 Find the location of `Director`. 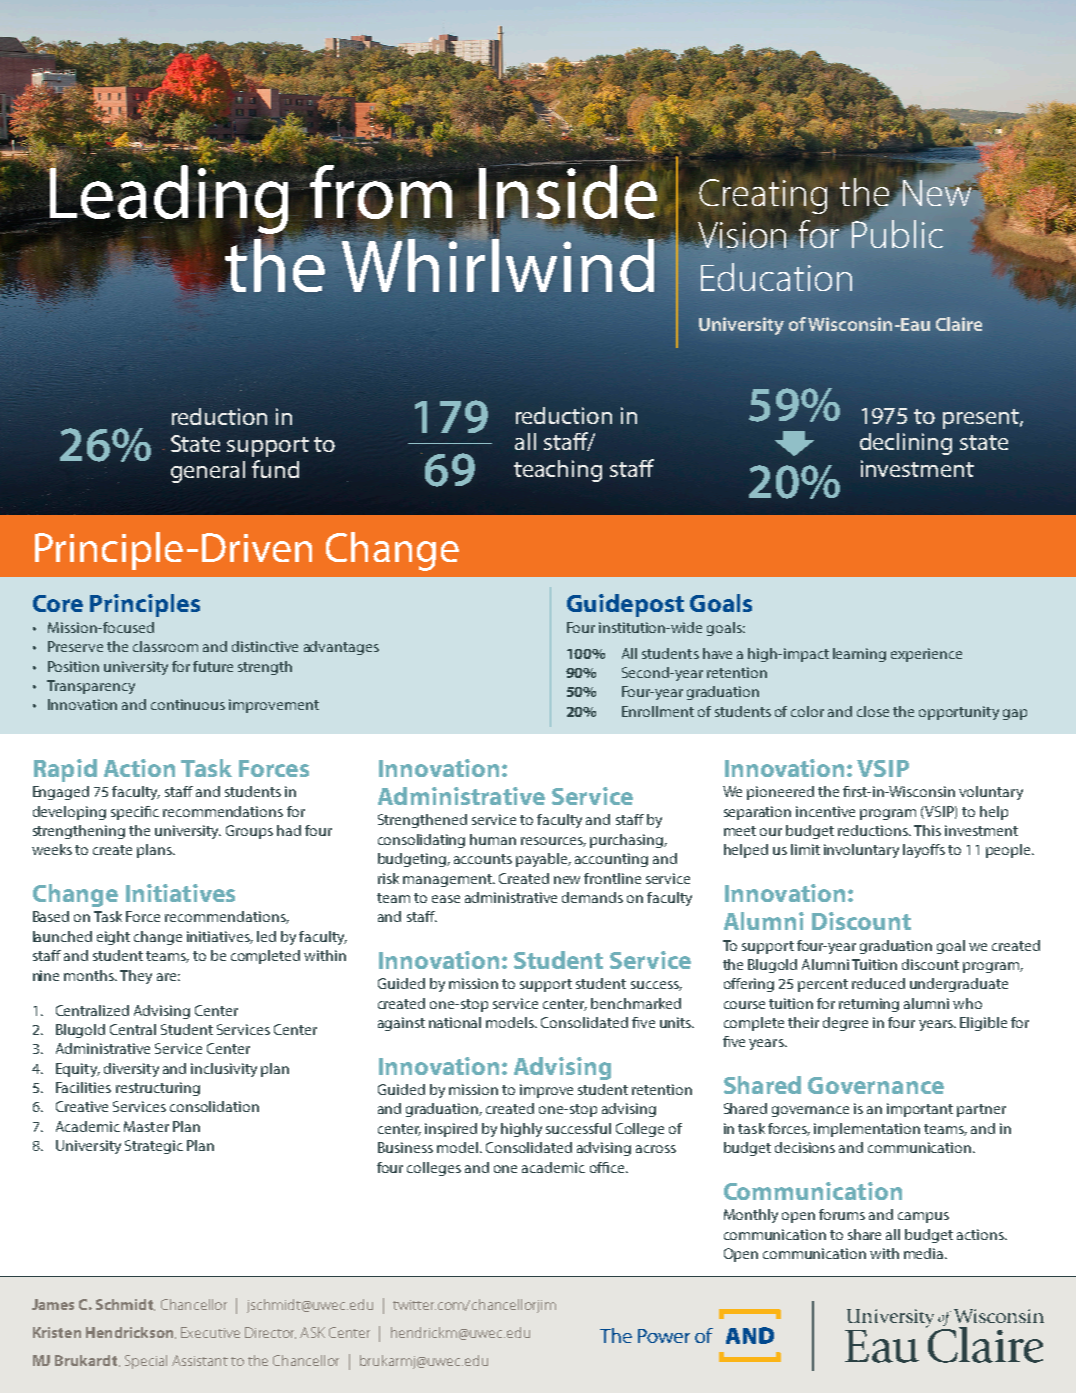

Director is located at coordinates (270, 1333).
